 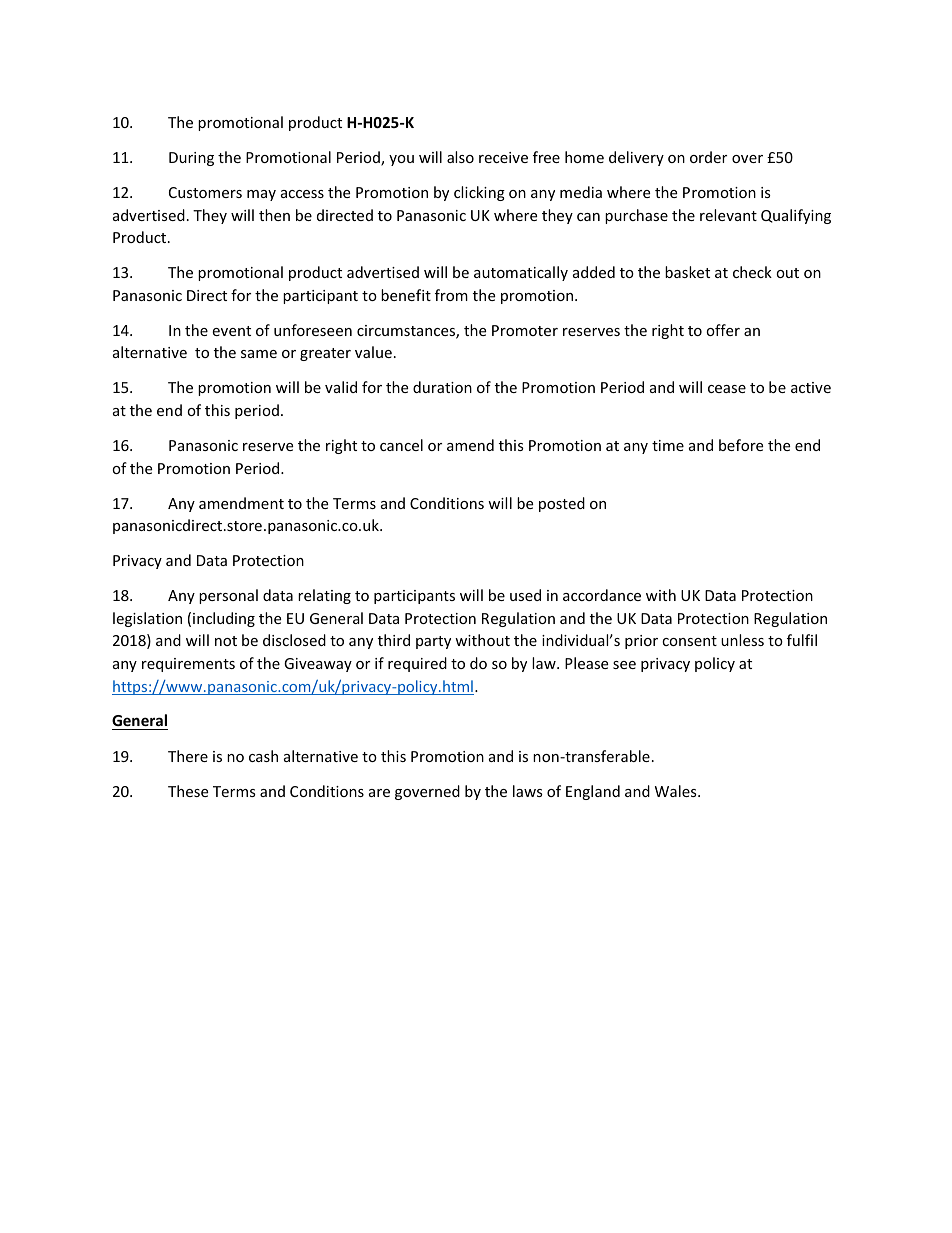 I want to click on before, so click(x=741, y=445).
